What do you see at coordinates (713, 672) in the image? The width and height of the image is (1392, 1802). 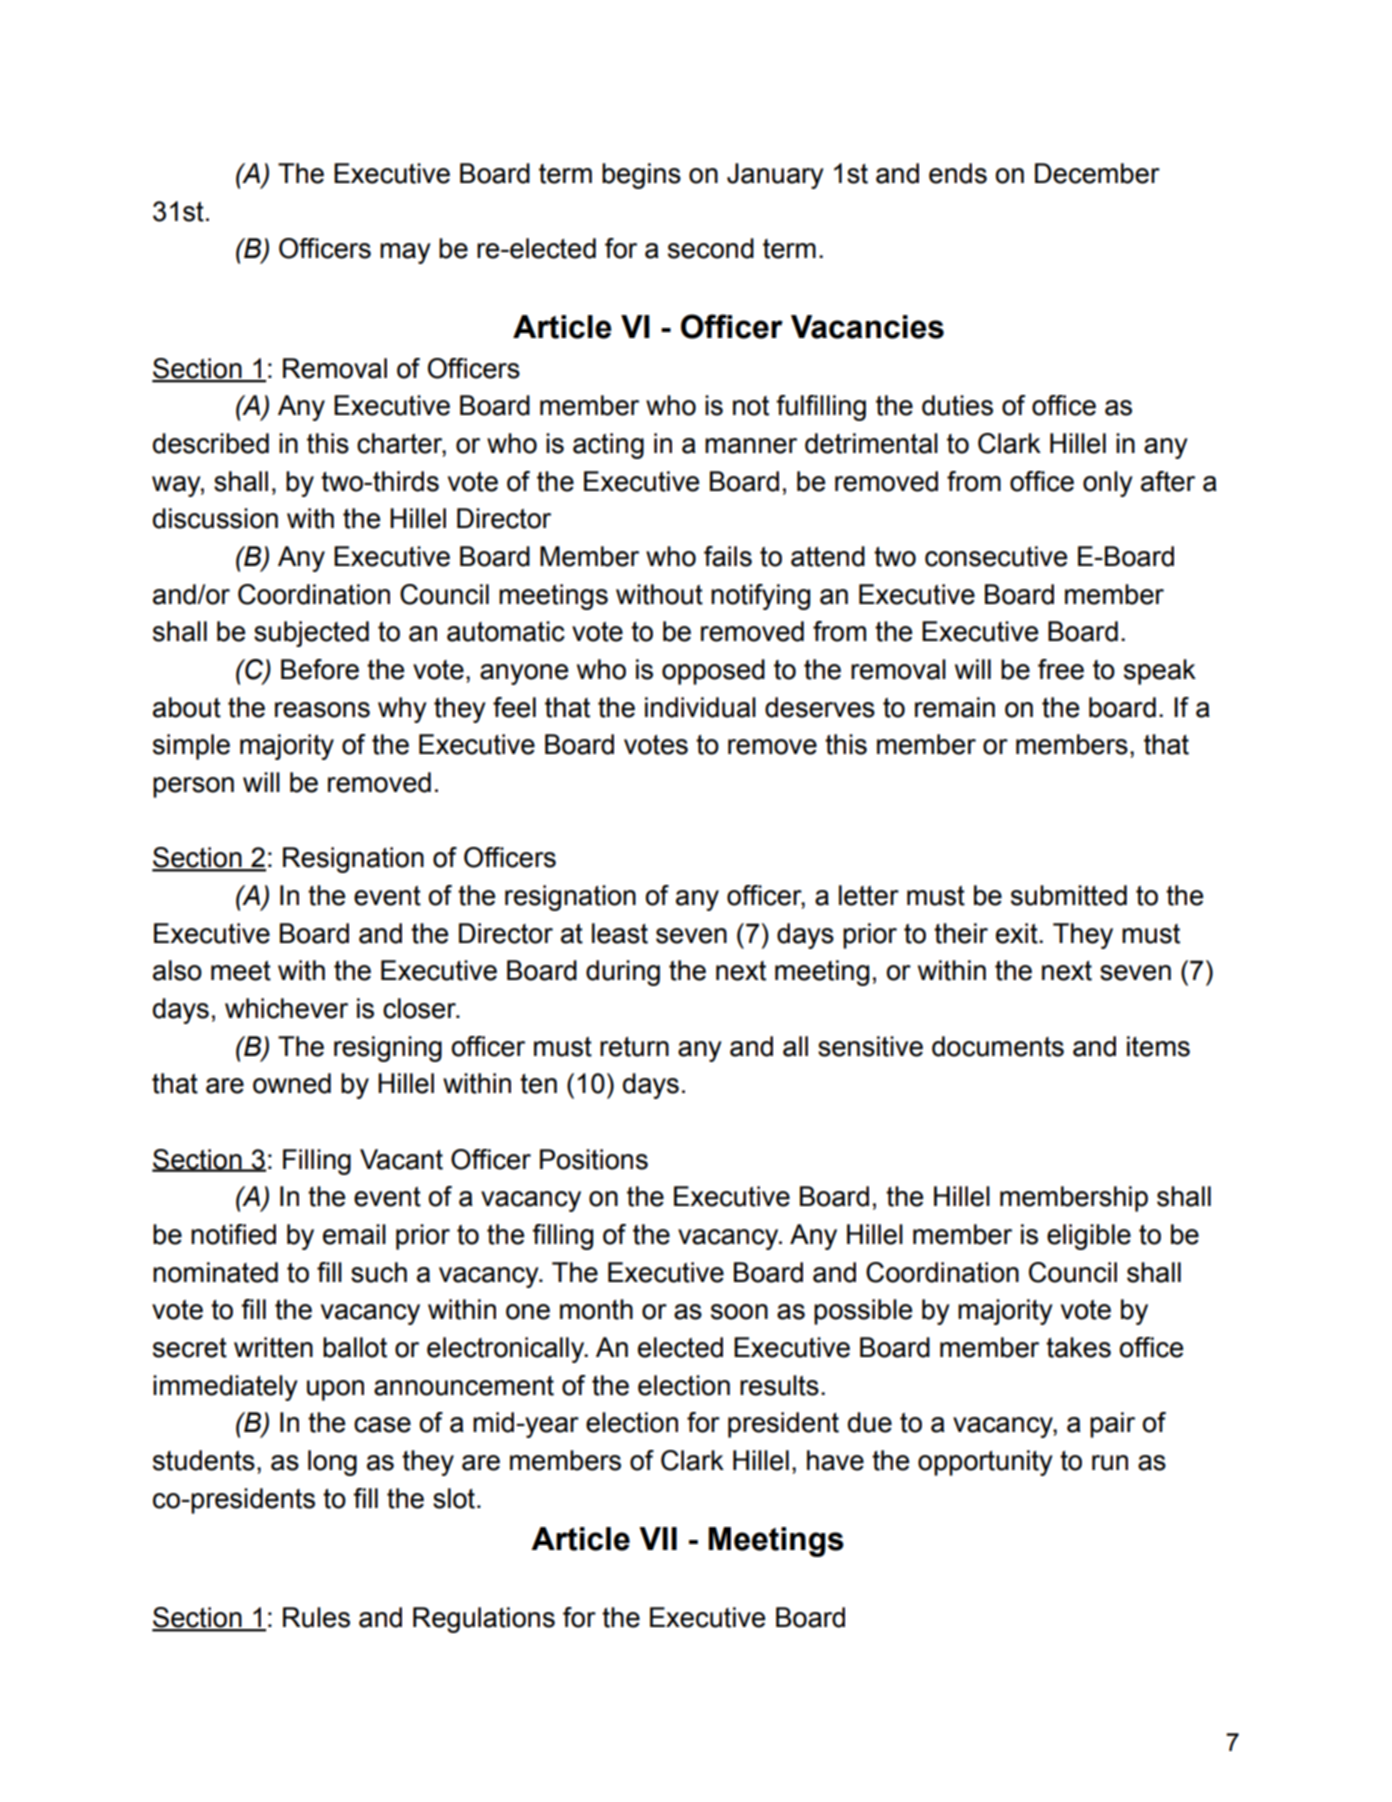 I see `opposed` at bounding box center [713, 672].
